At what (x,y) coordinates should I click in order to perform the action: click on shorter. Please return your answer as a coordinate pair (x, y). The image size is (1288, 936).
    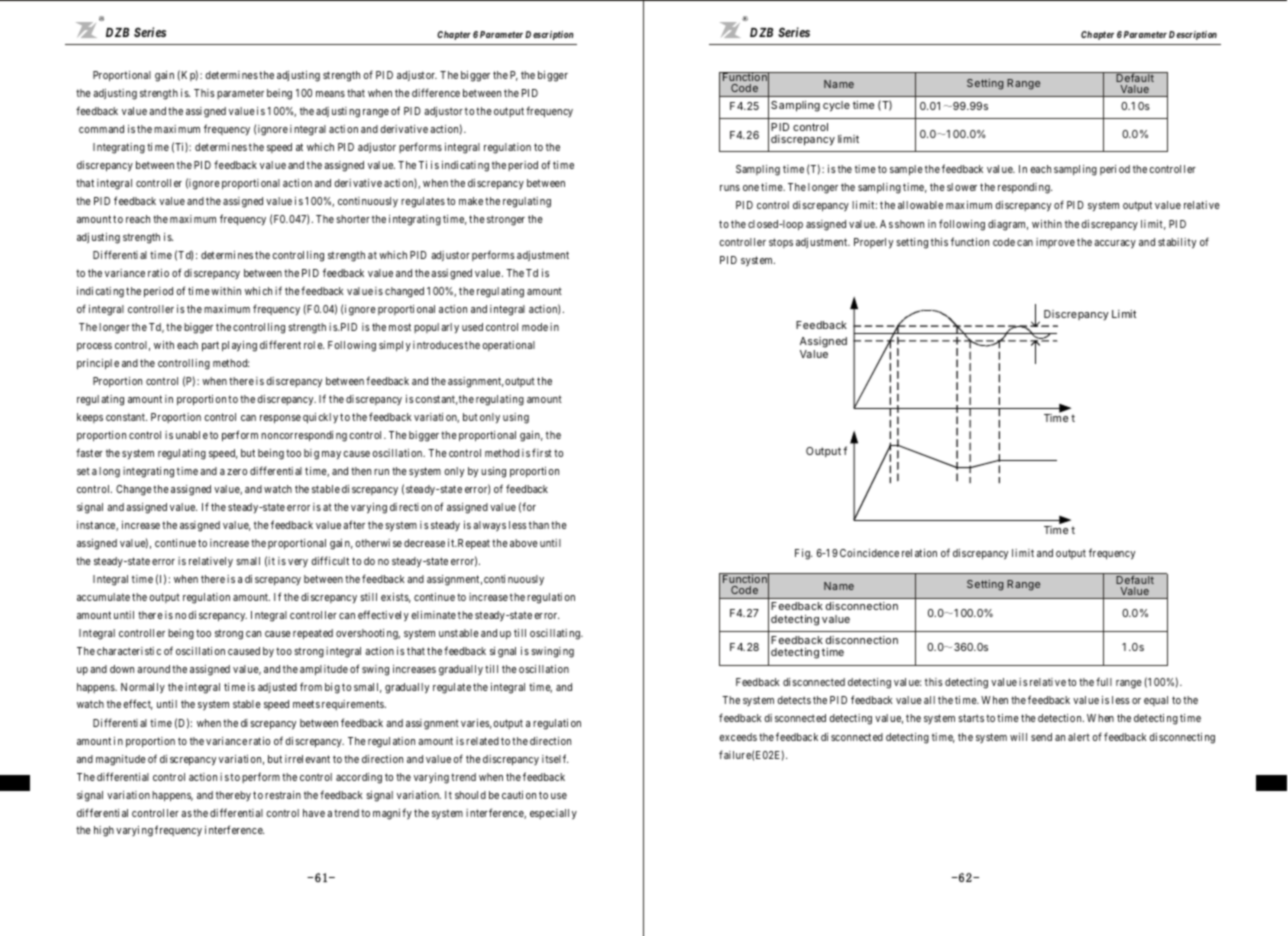
    Looking at the image, I should click on (353, 219).
